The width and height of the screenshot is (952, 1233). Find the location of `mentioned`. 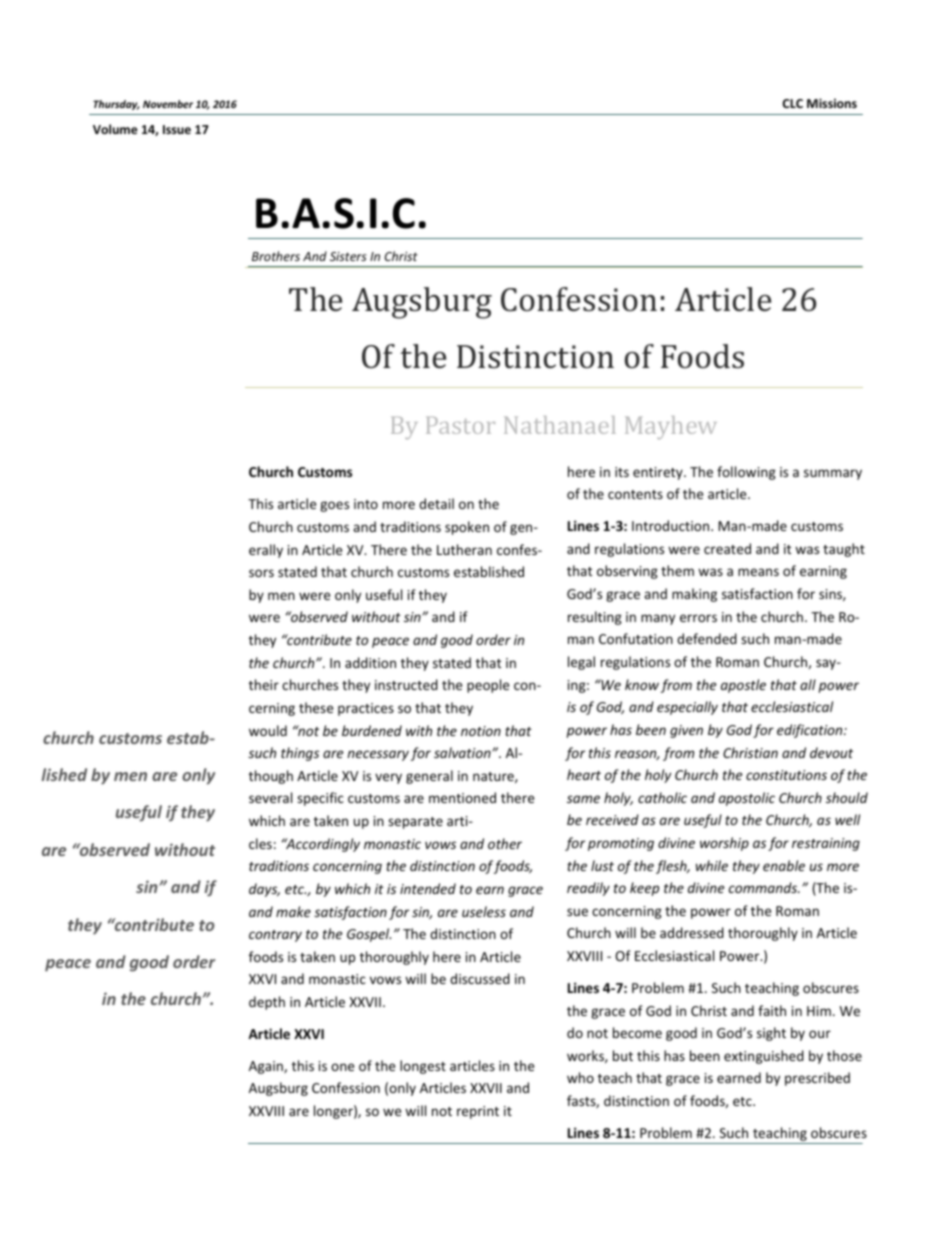

mentioned is located at coordinates (462, 797).
